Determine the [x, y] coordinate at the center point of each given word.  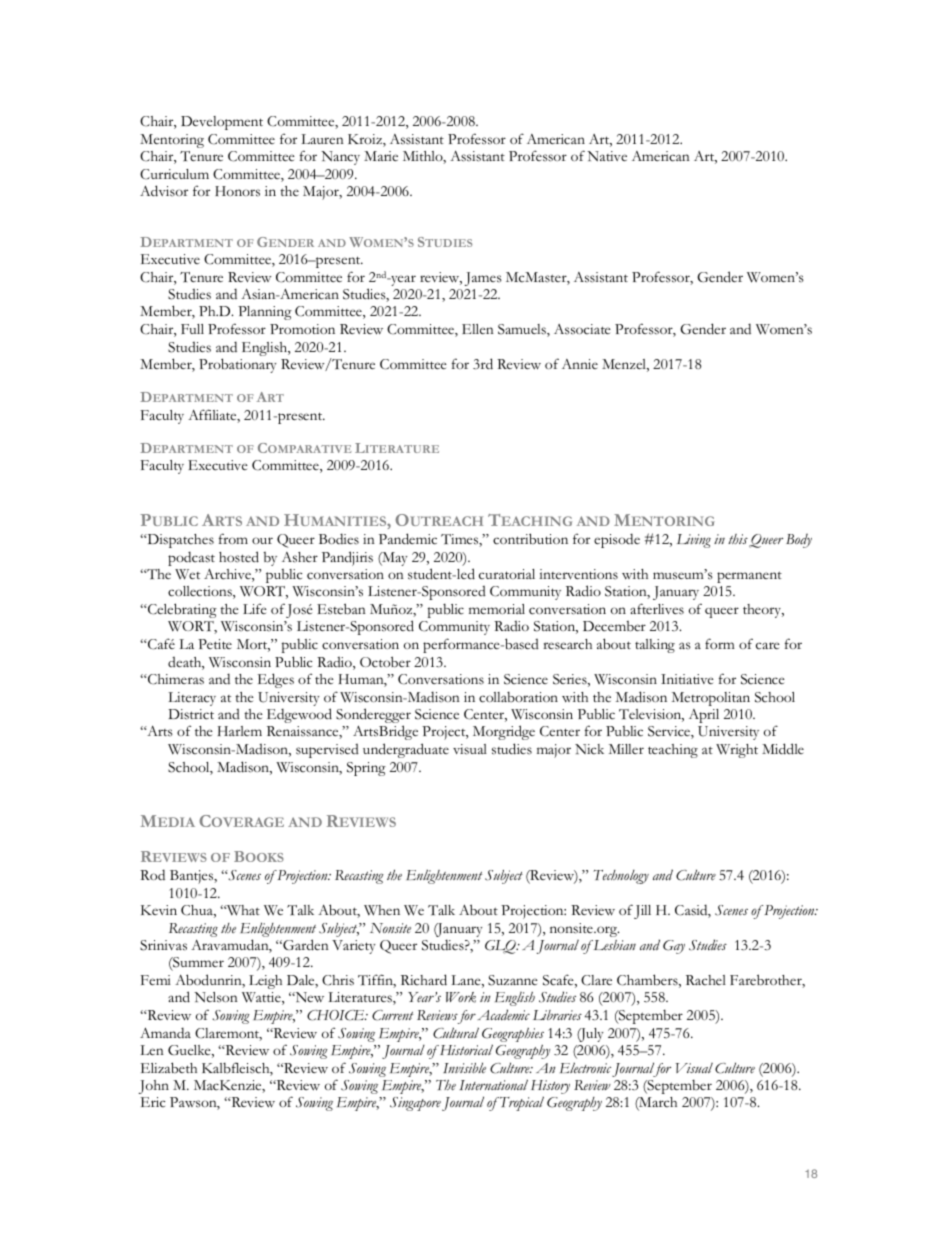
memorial [497, 609]
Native [607, 156]
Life [255, 608]
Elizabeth [168, 1067]
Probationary [238, 365]
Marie [381, 156]
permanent [749, 577]
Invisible [464, 1068]
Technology [621, 877]
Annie [580, 364]
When [382, 910]
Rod [152, 874]
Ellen [478, 329]
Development [222, 123]
